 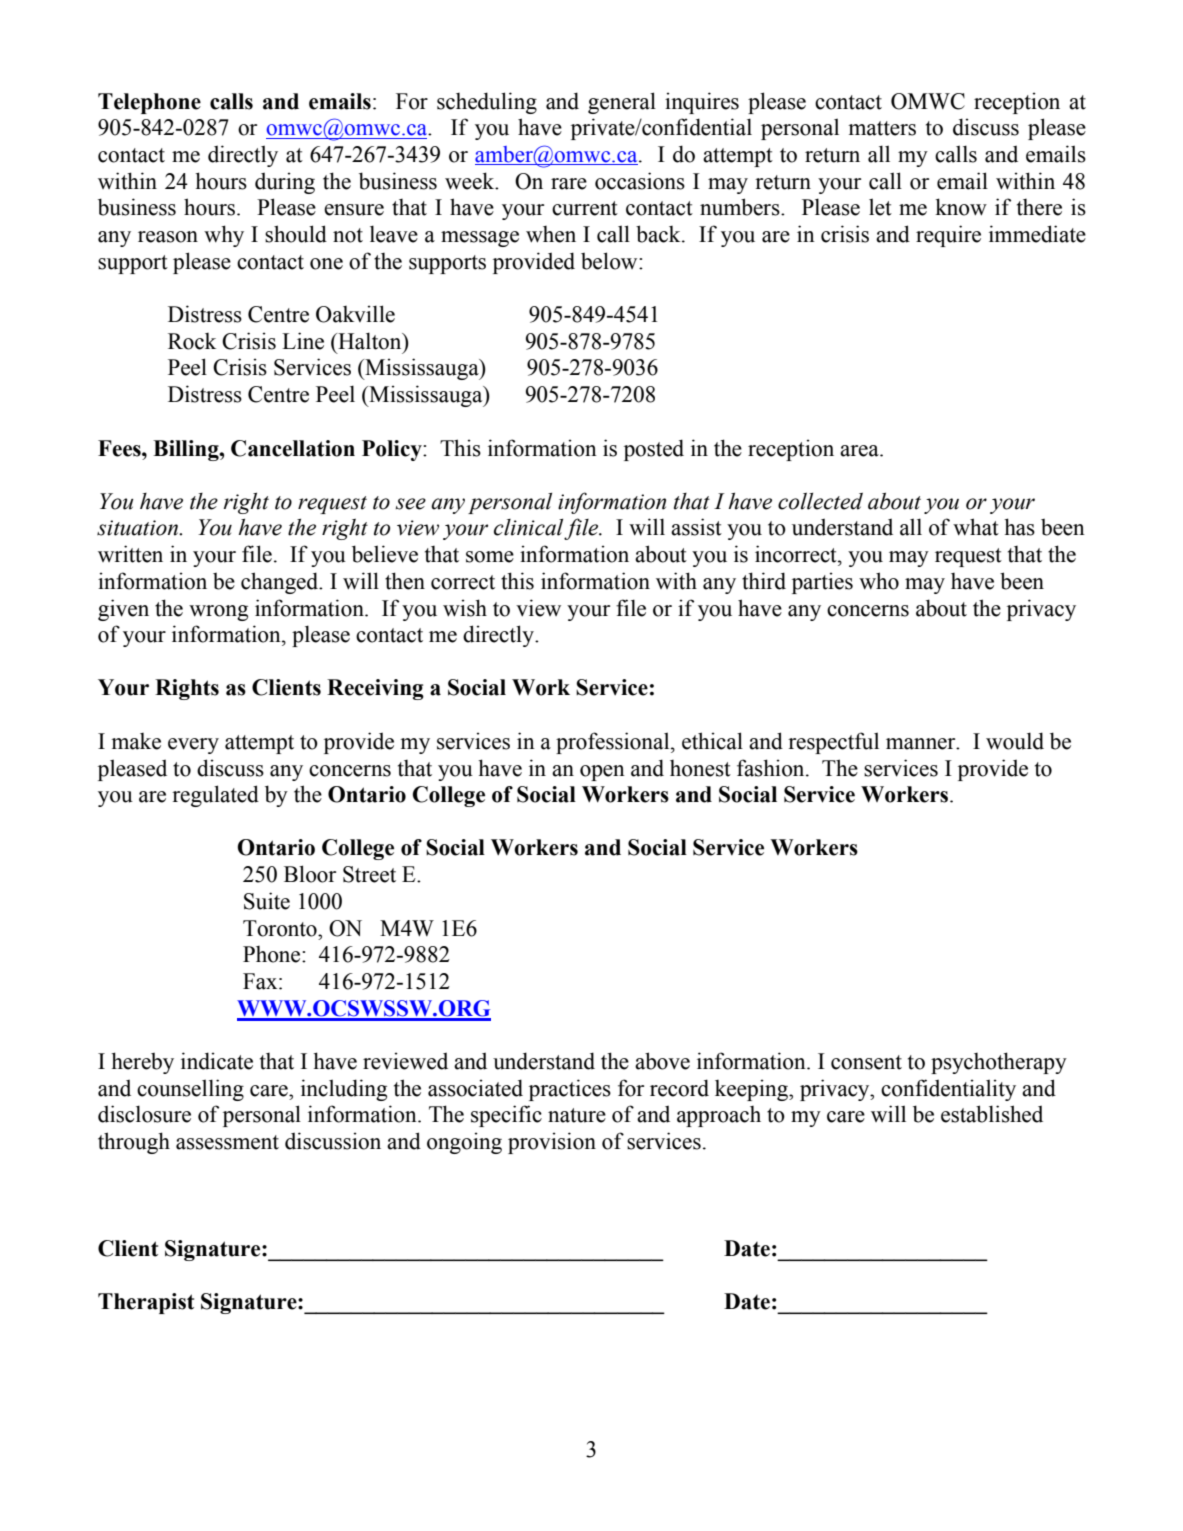 What do you see at coordinates (860, 451) in the page?
I see `area` at bounding box center [860, 451].
